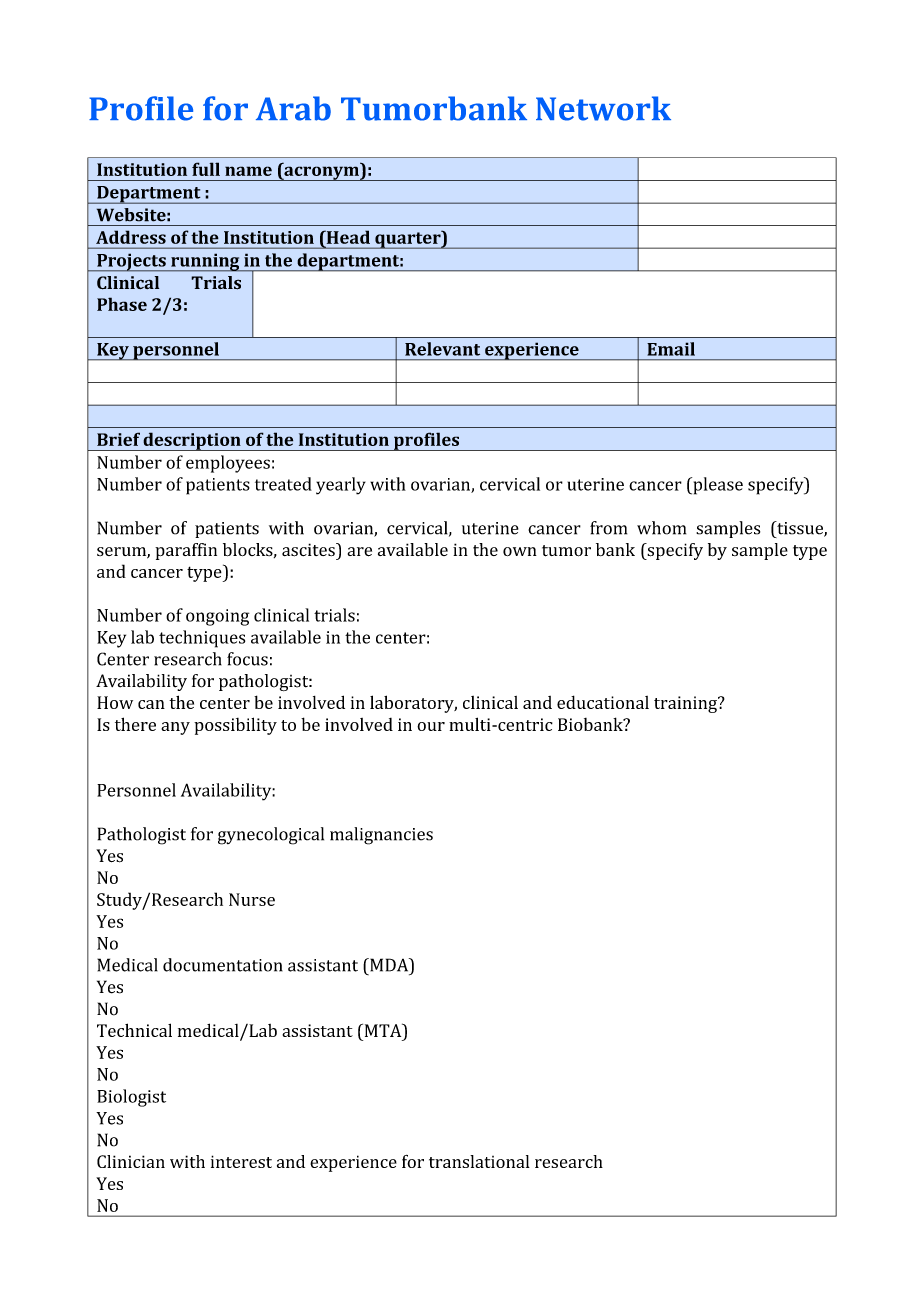  I want to click on MTA, so click(383, 1030).
